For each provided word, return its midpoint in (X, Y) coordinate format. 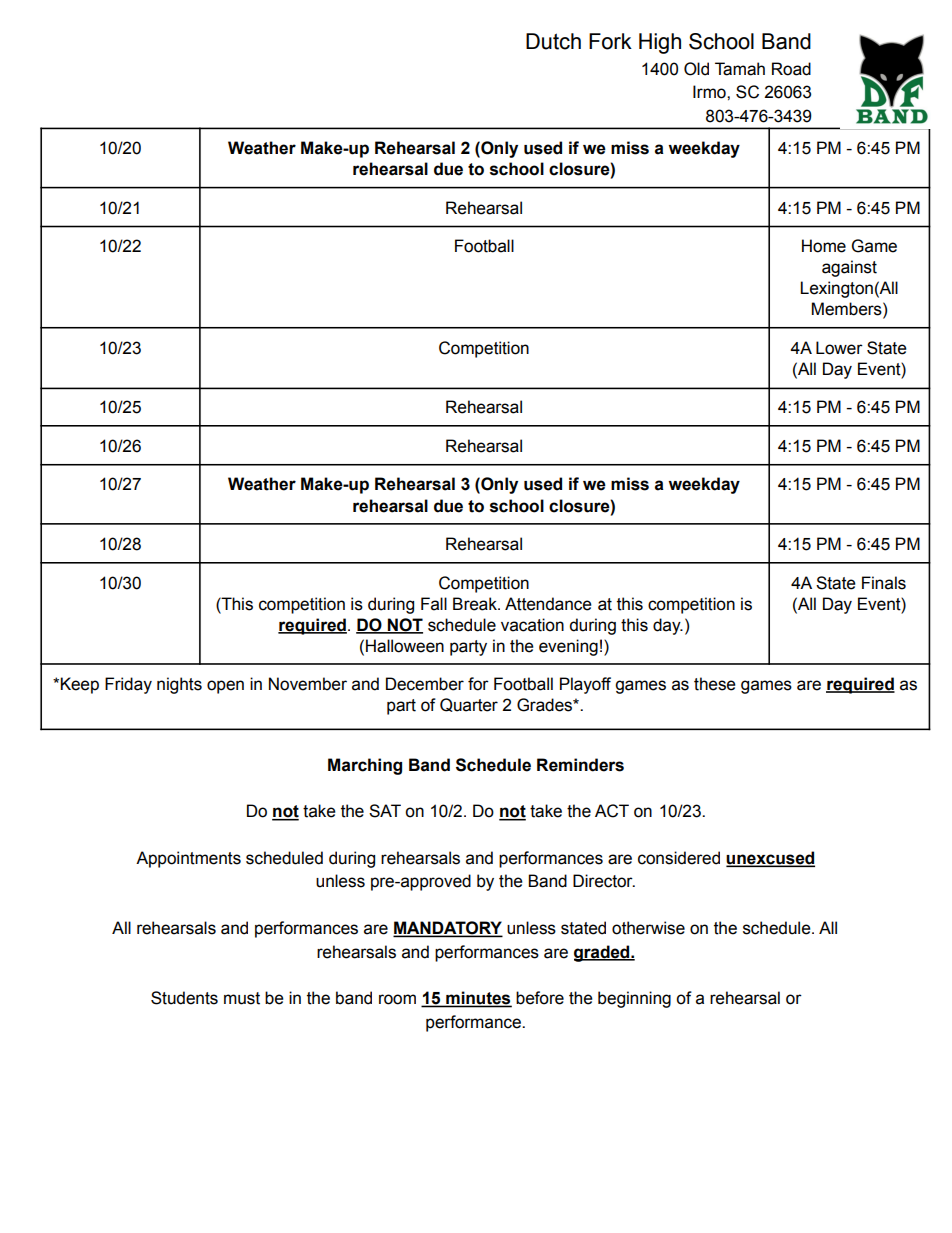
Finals (884, 583)
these (715, 684)
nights (179, 685)
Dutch (553, 41)
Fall (434, 604)
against (849, 268)
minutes (478, 999)
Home (824, 246)
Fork (610, 41)
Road (791, 69)
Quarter (469, 705)
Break (476, 604)
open (225, 687)
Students (184, 998)
